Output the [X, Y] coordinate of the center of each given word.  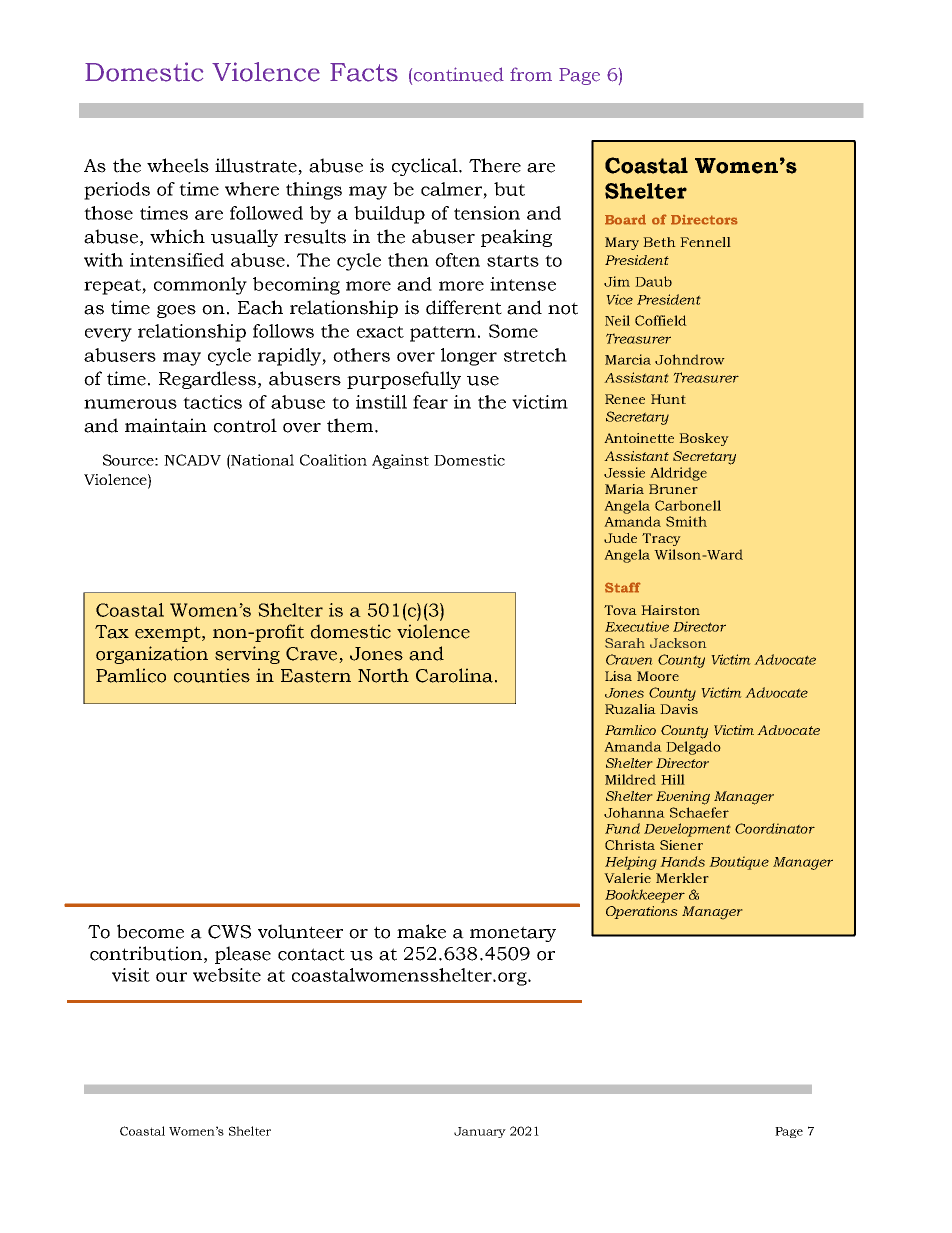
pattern [443, 334]
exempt [169, 634]
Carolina [454, 675]
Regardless [207, 380]
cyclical [426, 167]
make [421, 931]
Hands [682, 861]
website [227, 975]
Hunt [668, 399]
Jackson [678, 643]
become [150, 931]
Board [625, 219]
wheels [178, 165]
